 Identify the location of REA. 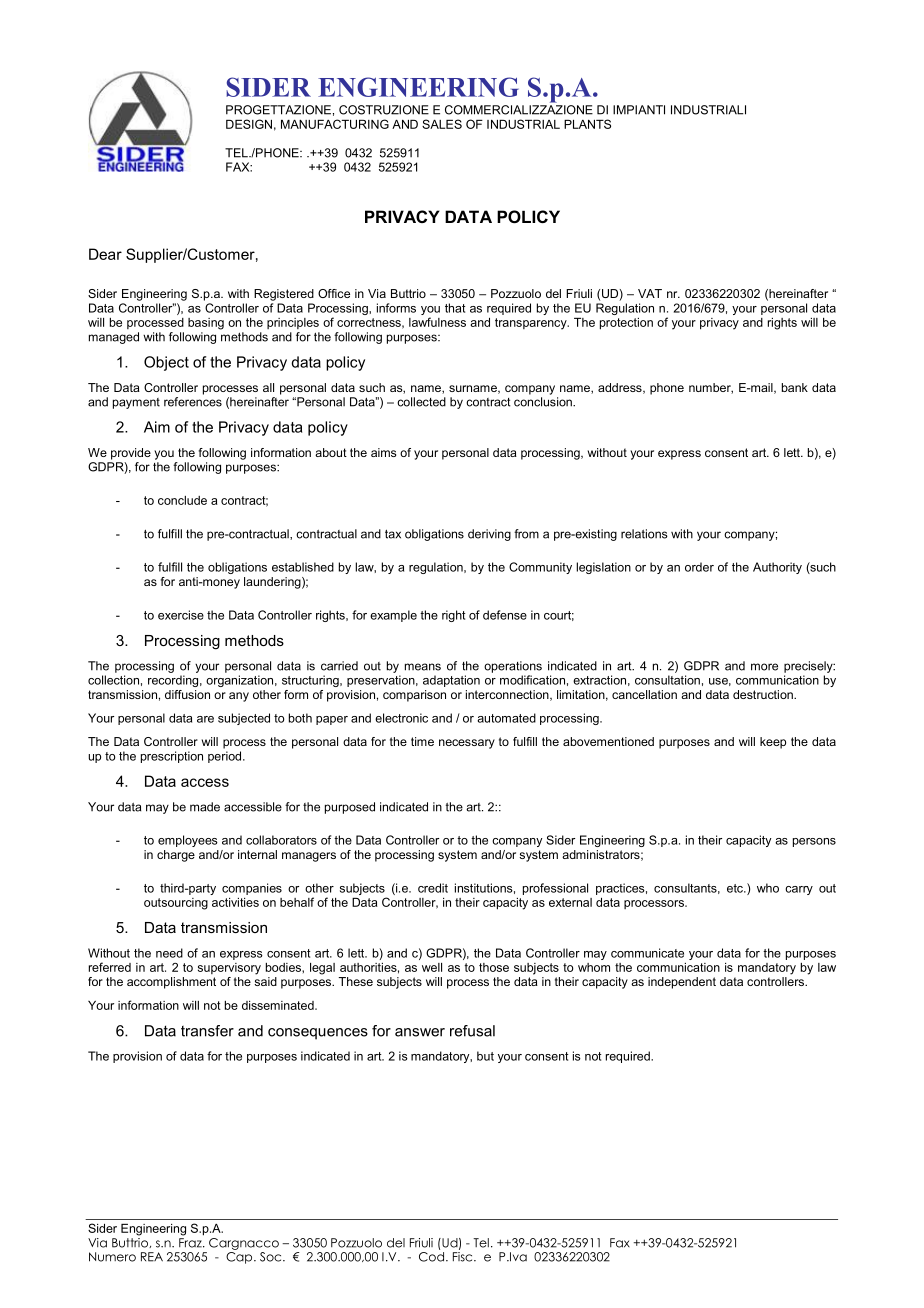
(152, 1257).
